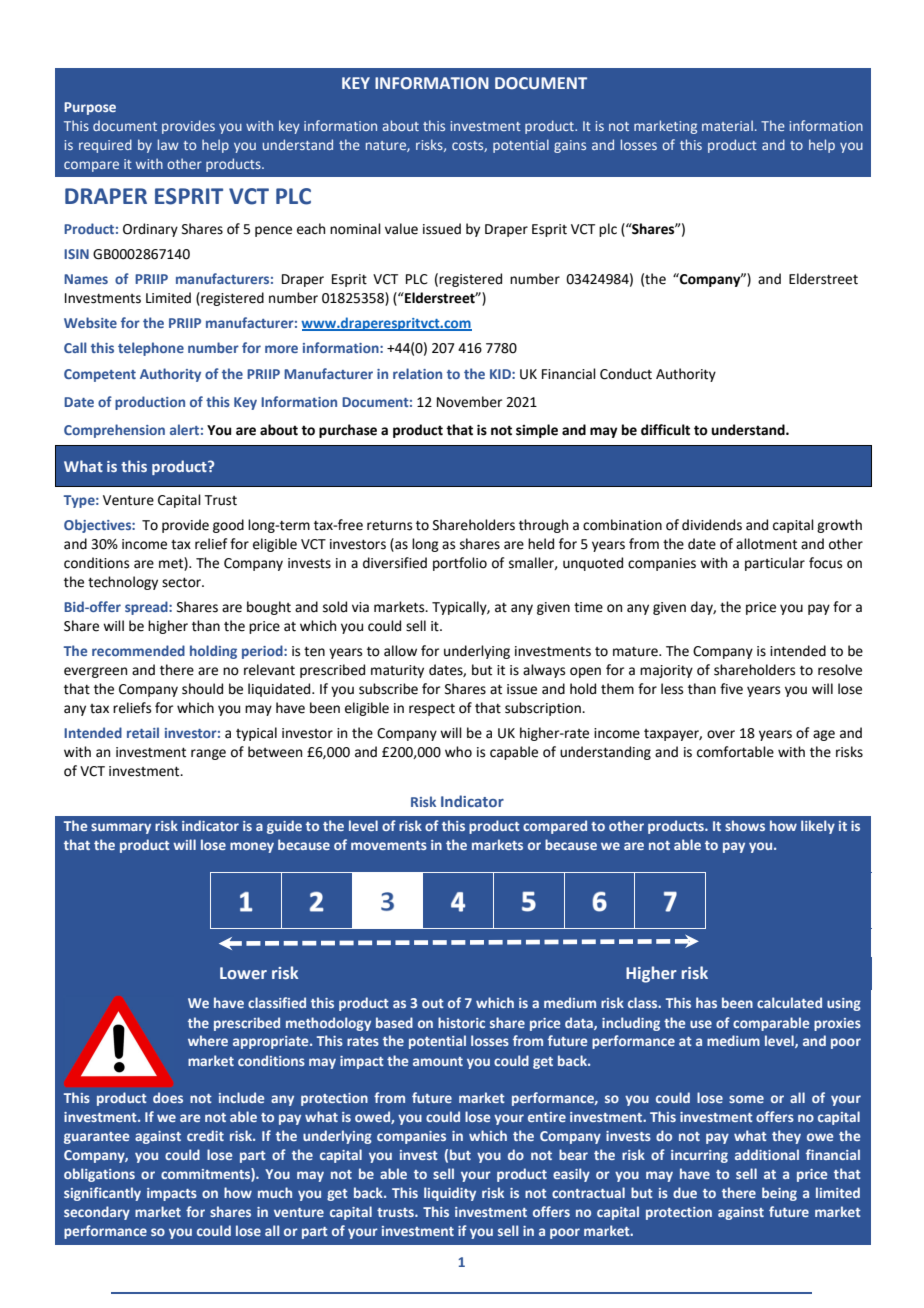  What do you see at coordinates (727, 125) in the page?
I see `material` at bounding box center [727, 125].
